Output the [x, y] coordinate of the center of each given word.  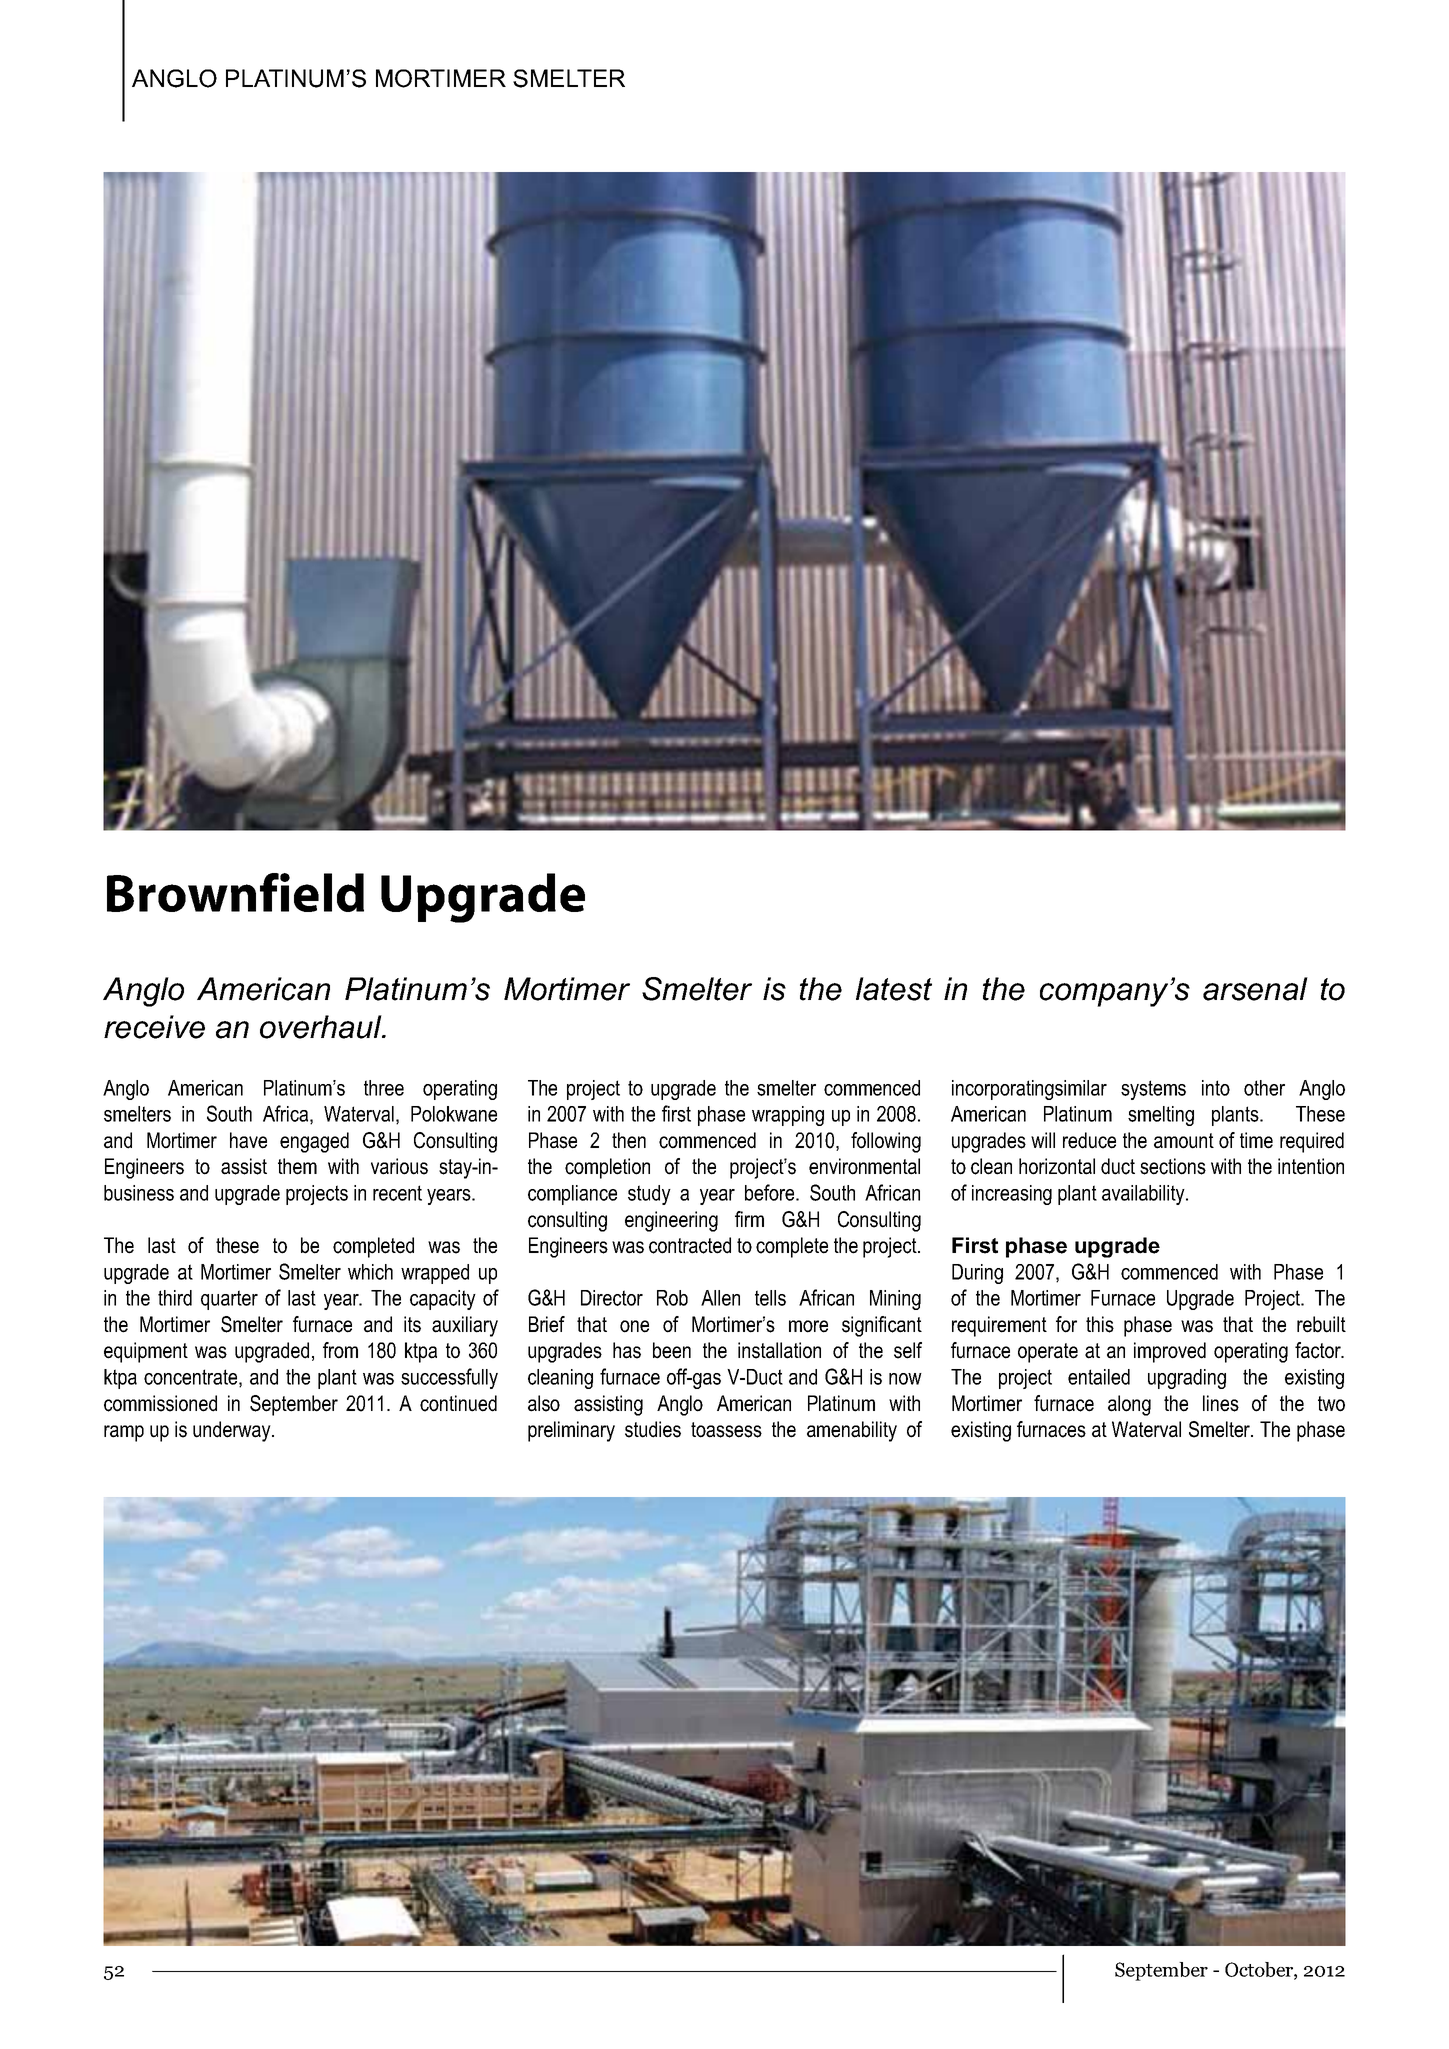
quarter [229, 1300]
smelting [1161, 1116]
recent [397, 1193]
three [384, 1088]
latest [894, 989]
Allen [720, 1298]
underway [233, 1431]
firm [749, 1219]
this [1100, 1324]
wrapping [788, 1116]
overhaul [322, 1027]
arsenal [1255, 989]
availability [1144, 1195]
